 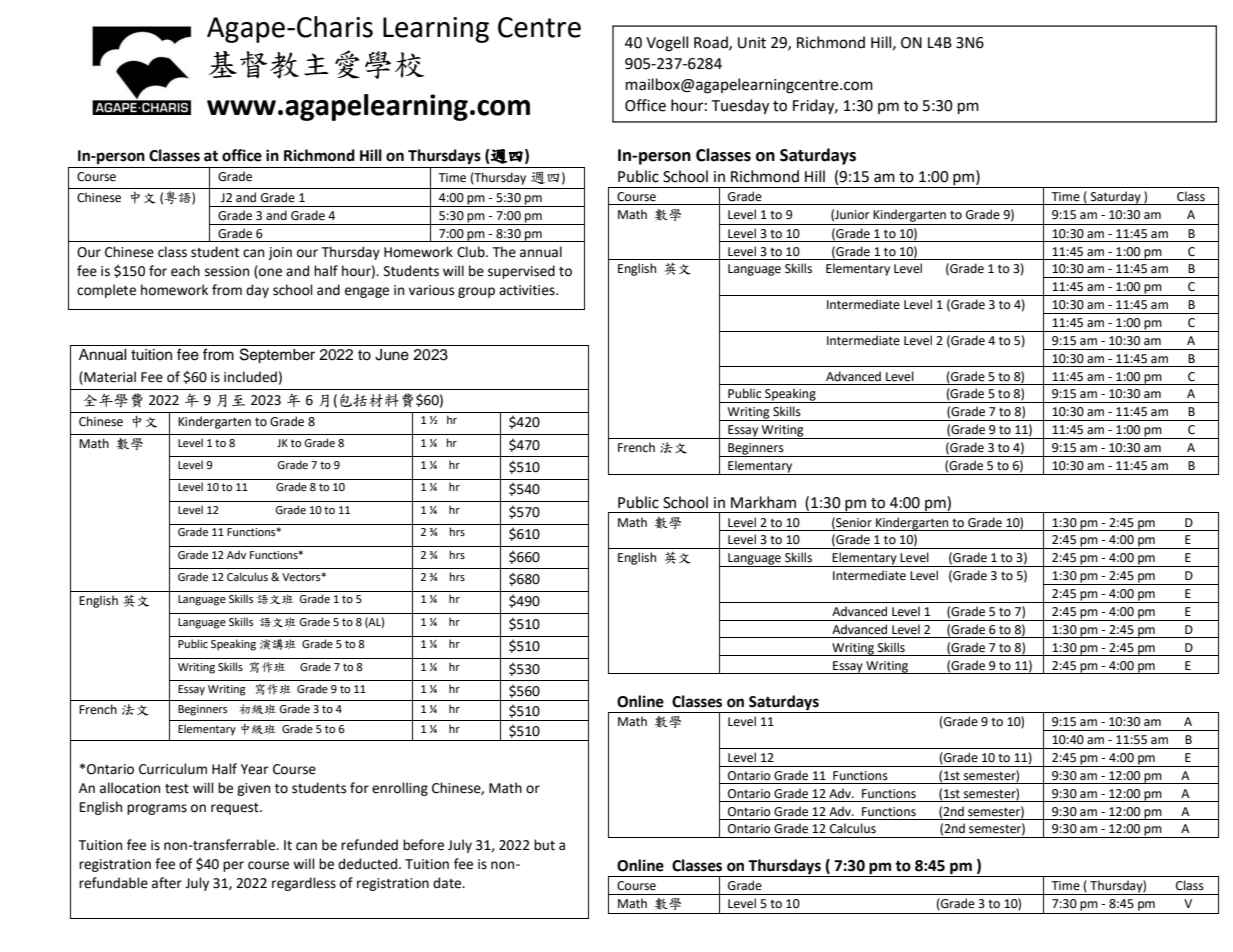 What do you see at coordinates (544, 845) in the screenshot?
I see `but` at bounding box center [544, 845].
